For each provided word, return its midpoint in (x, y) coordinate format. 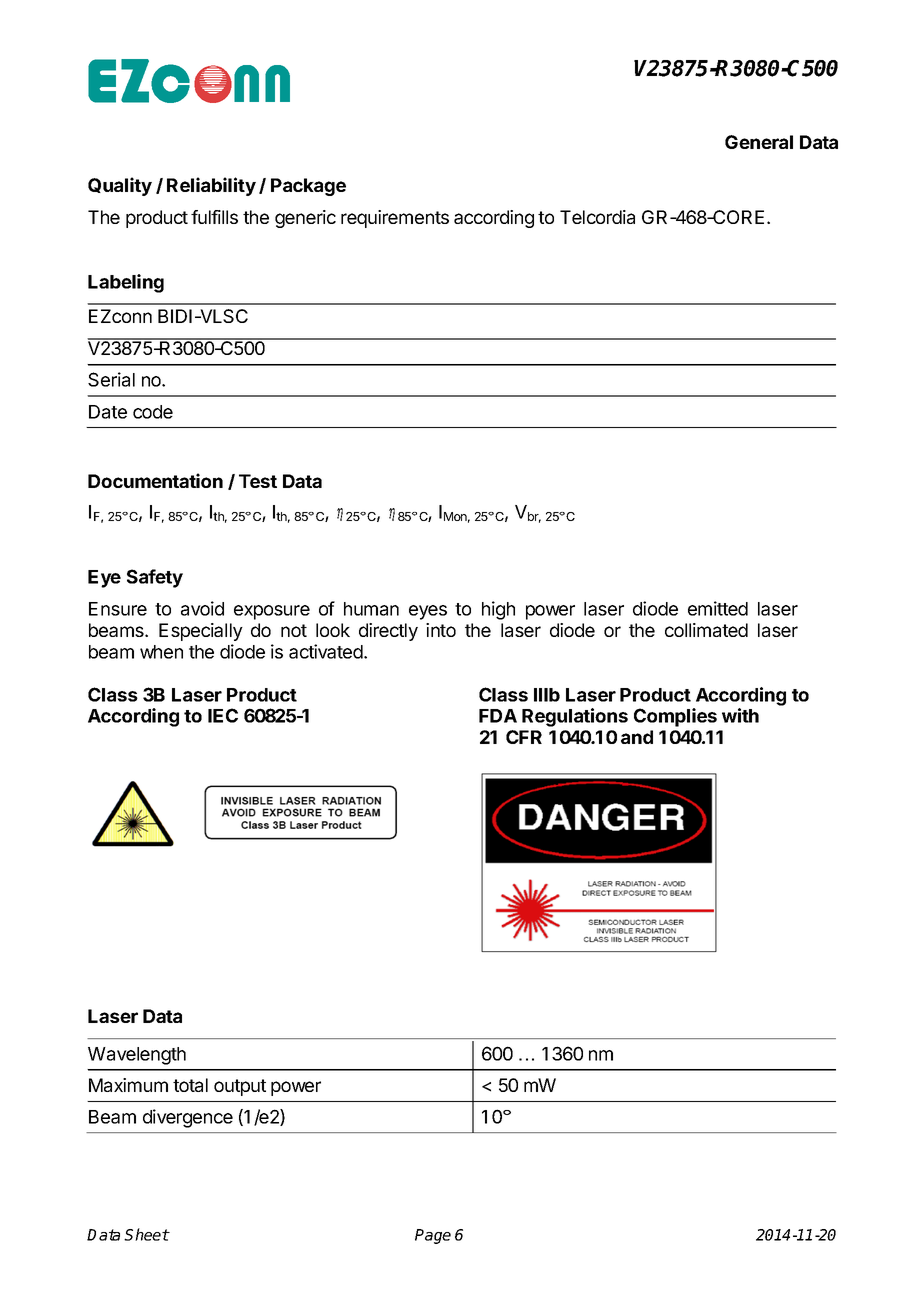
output (240, 1087)
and (637, 737)
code (153, 412)
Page (433, 1236)
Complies (675, 717)
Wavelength (137, 1056)
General (759, 142)
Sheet (146, 1234)
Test (258, 481)
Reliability (211, 186)
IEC (223, 715)
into (441, 630)
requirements (395, 219)
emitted (718, 608)
